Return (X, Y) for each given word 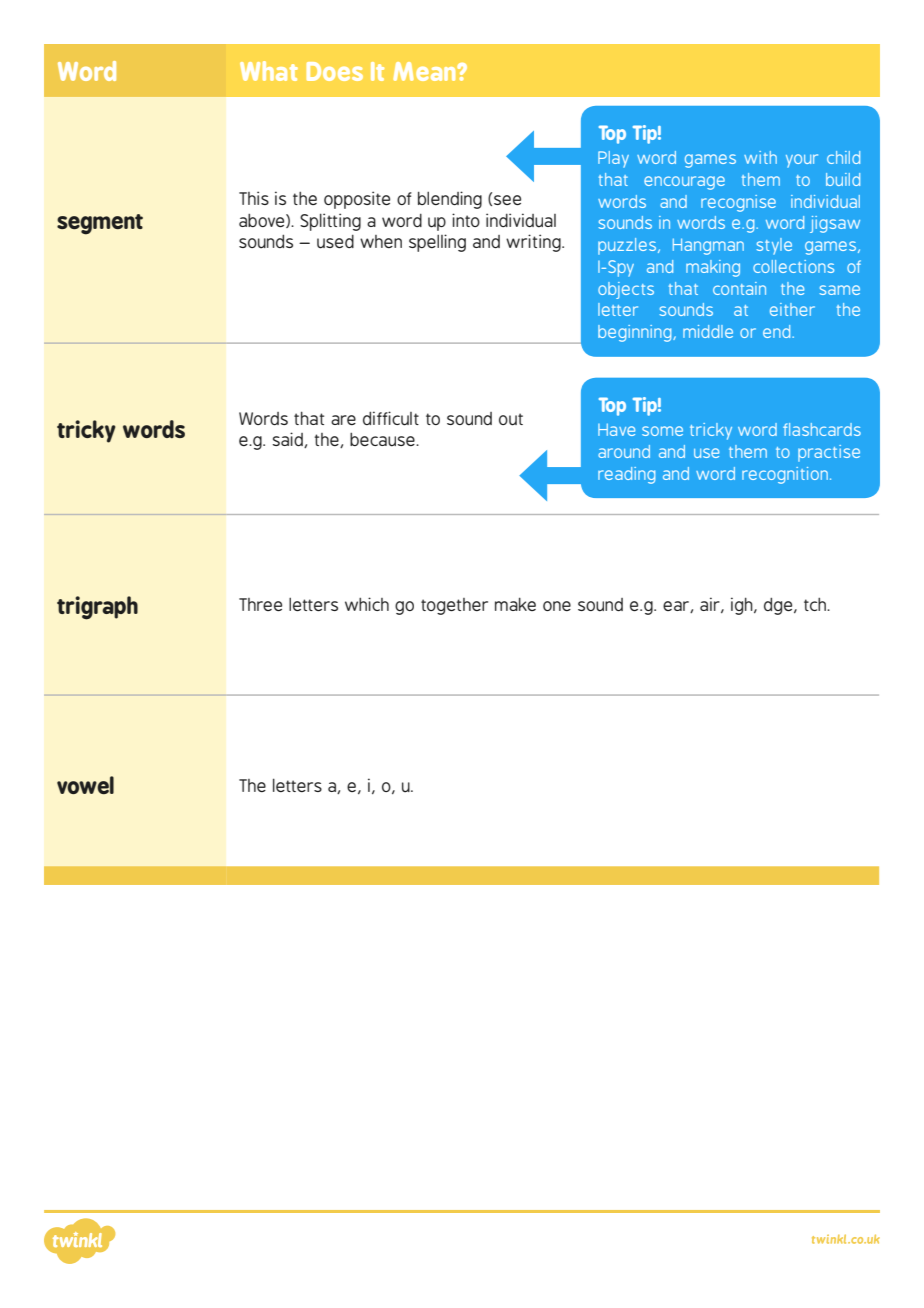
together (454, 606)
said (288, 440)
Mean (425, 71)
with (760, 157)
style (774, 246)
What (269, 71)
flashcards (822, 429)
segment (100, 224)
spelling (437, 243)
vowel (85, 785)
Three (260, 604)
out (511, 419)
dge (779, 606)
